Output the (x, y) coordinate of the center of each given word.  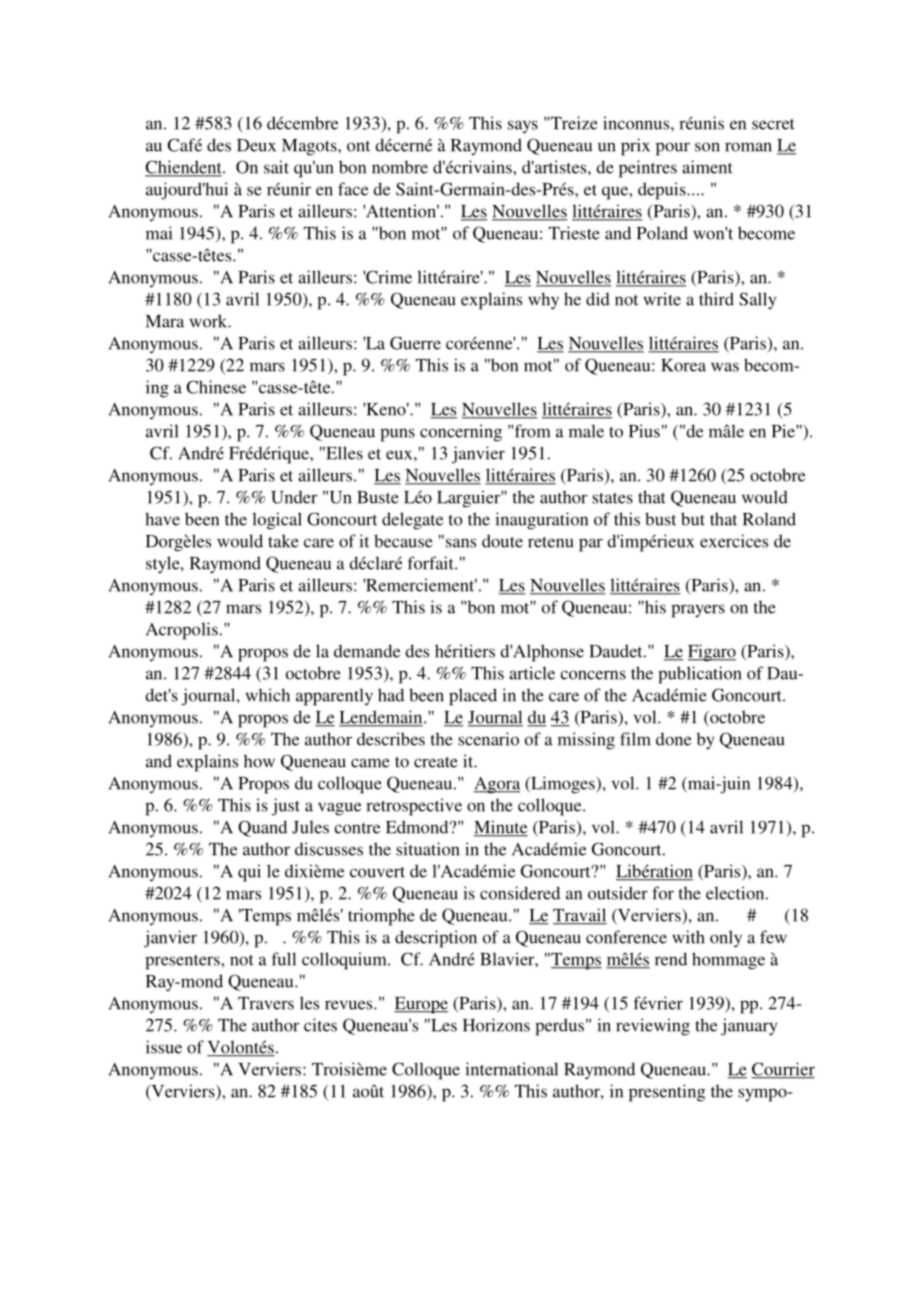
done (673, 739)
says (523, 127)
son (707, 147)
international (511, 1069)
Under (294, 497)
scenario (488, 739)
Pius (644, 431)
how (259, 761)
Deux (256, 145)
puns (397, 435)
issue (164, 1047)
